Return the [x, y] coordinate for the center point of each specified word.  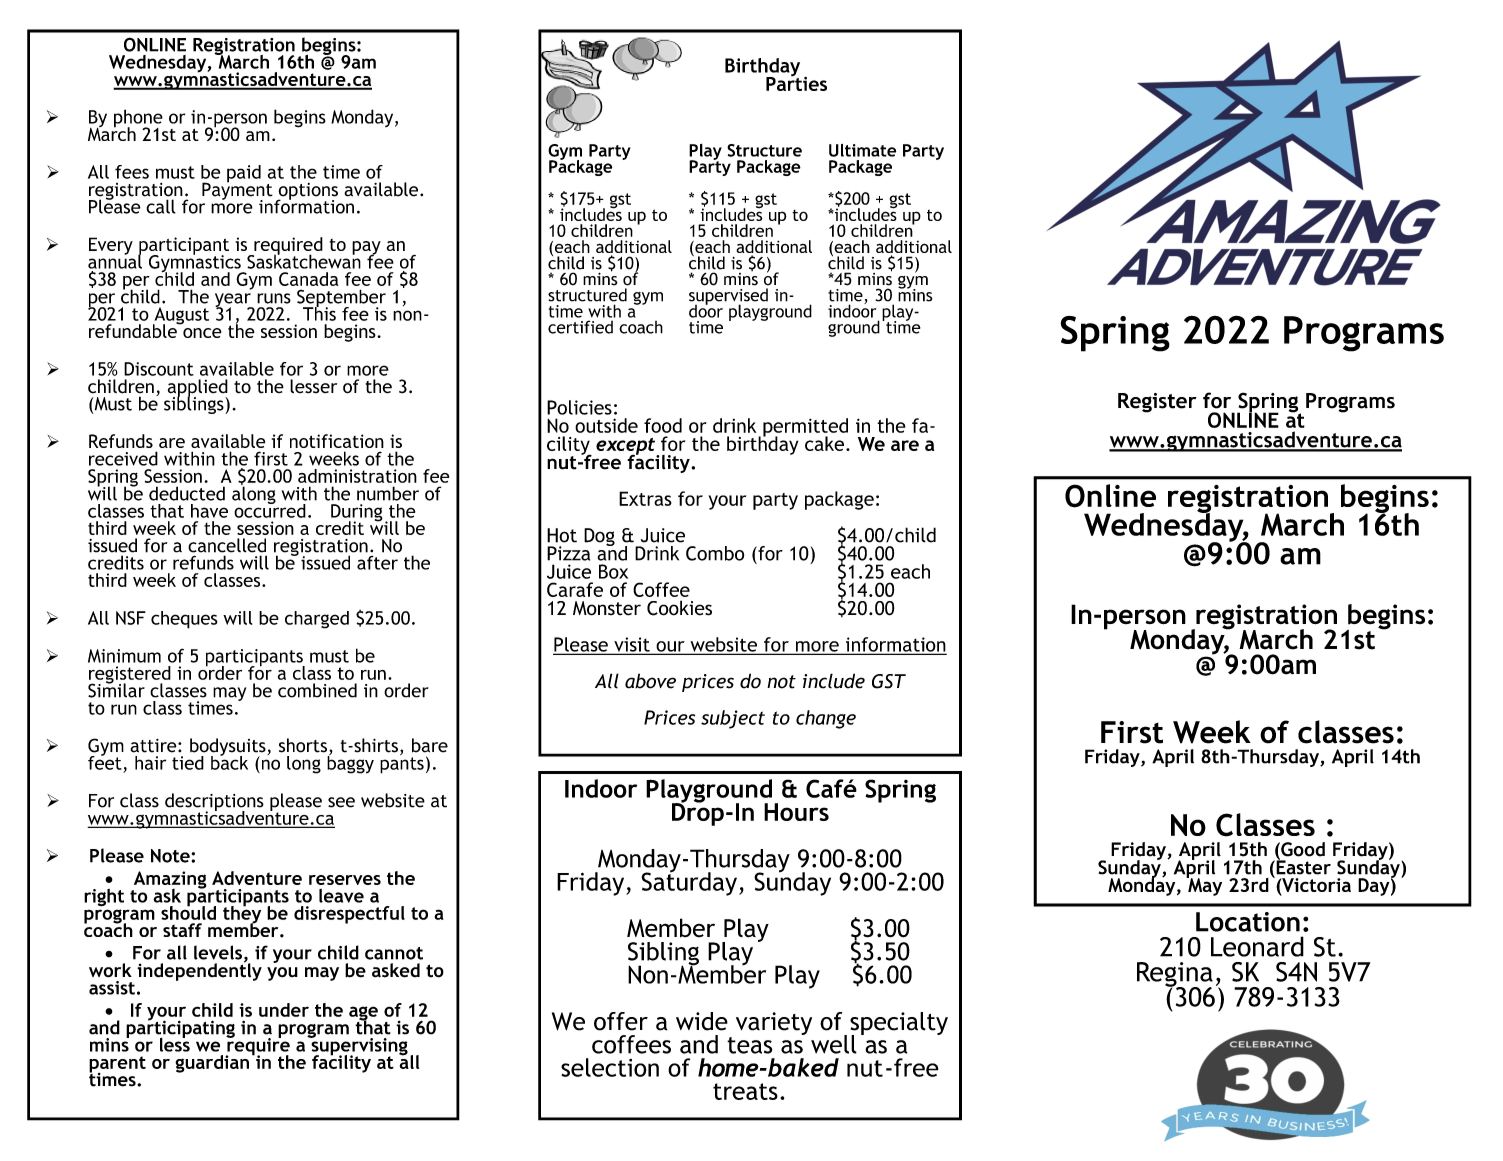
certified [580, 327]
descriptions [214, 803]
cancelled [227, 545]
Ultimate [862, 150]
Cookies [679, 608]
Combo [715, 553]
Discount [159, 369]
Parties [796, 82]
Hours [796, 812]
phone [138, 119]
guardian [212, 1064]
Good [1302, 850]
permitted [805, 428]
